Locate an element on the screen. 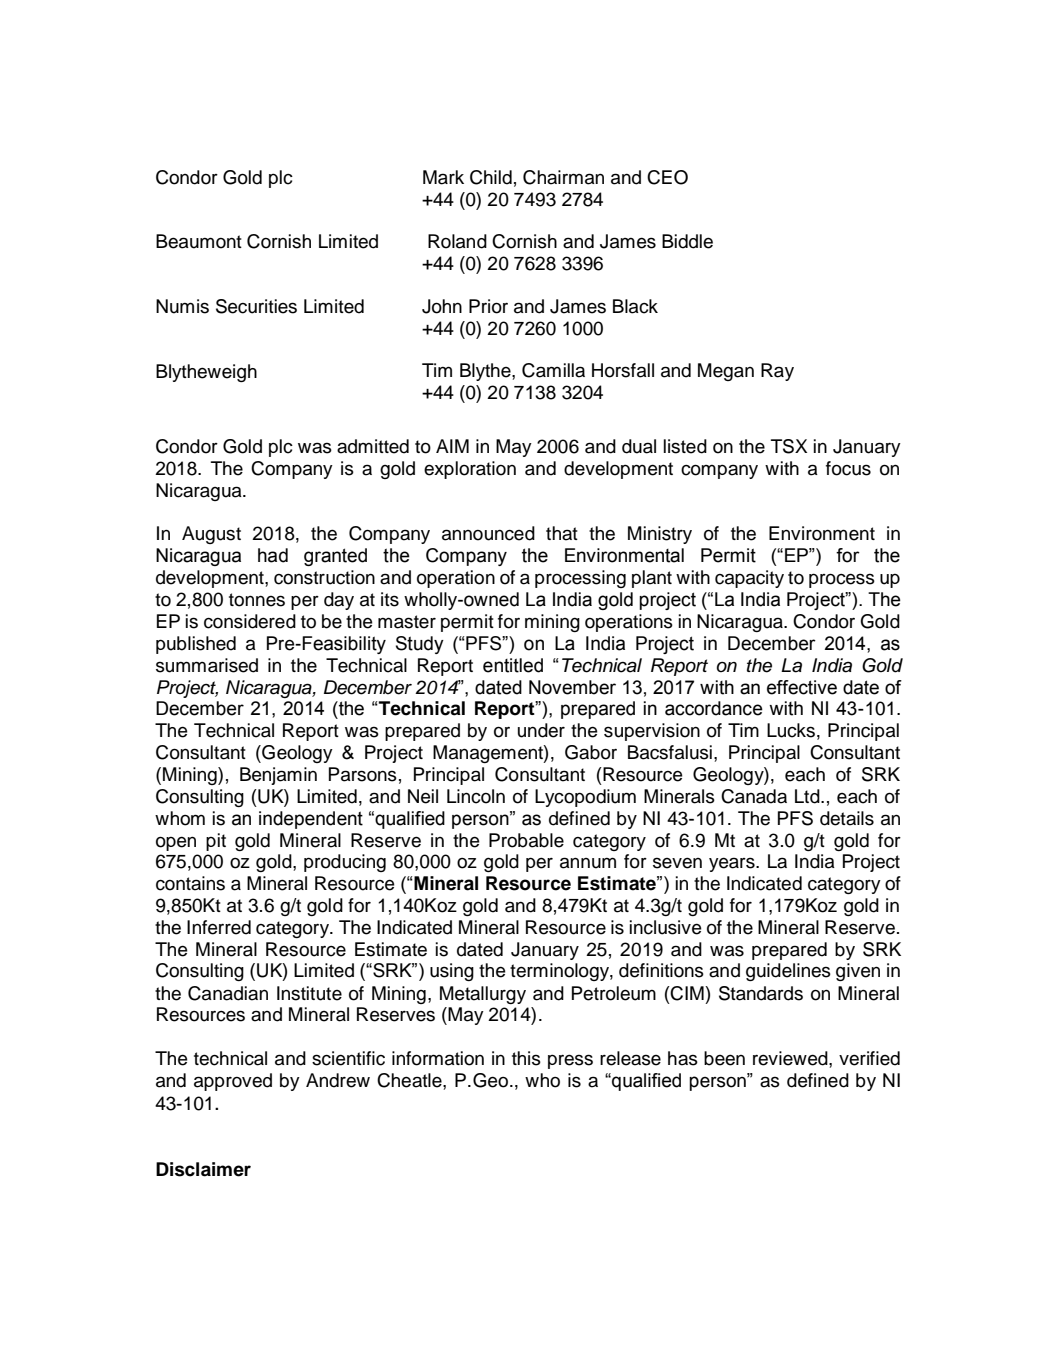 The height and width of the screenshot is (1368, 1057). summarised is located at coordinates (207, 665).
